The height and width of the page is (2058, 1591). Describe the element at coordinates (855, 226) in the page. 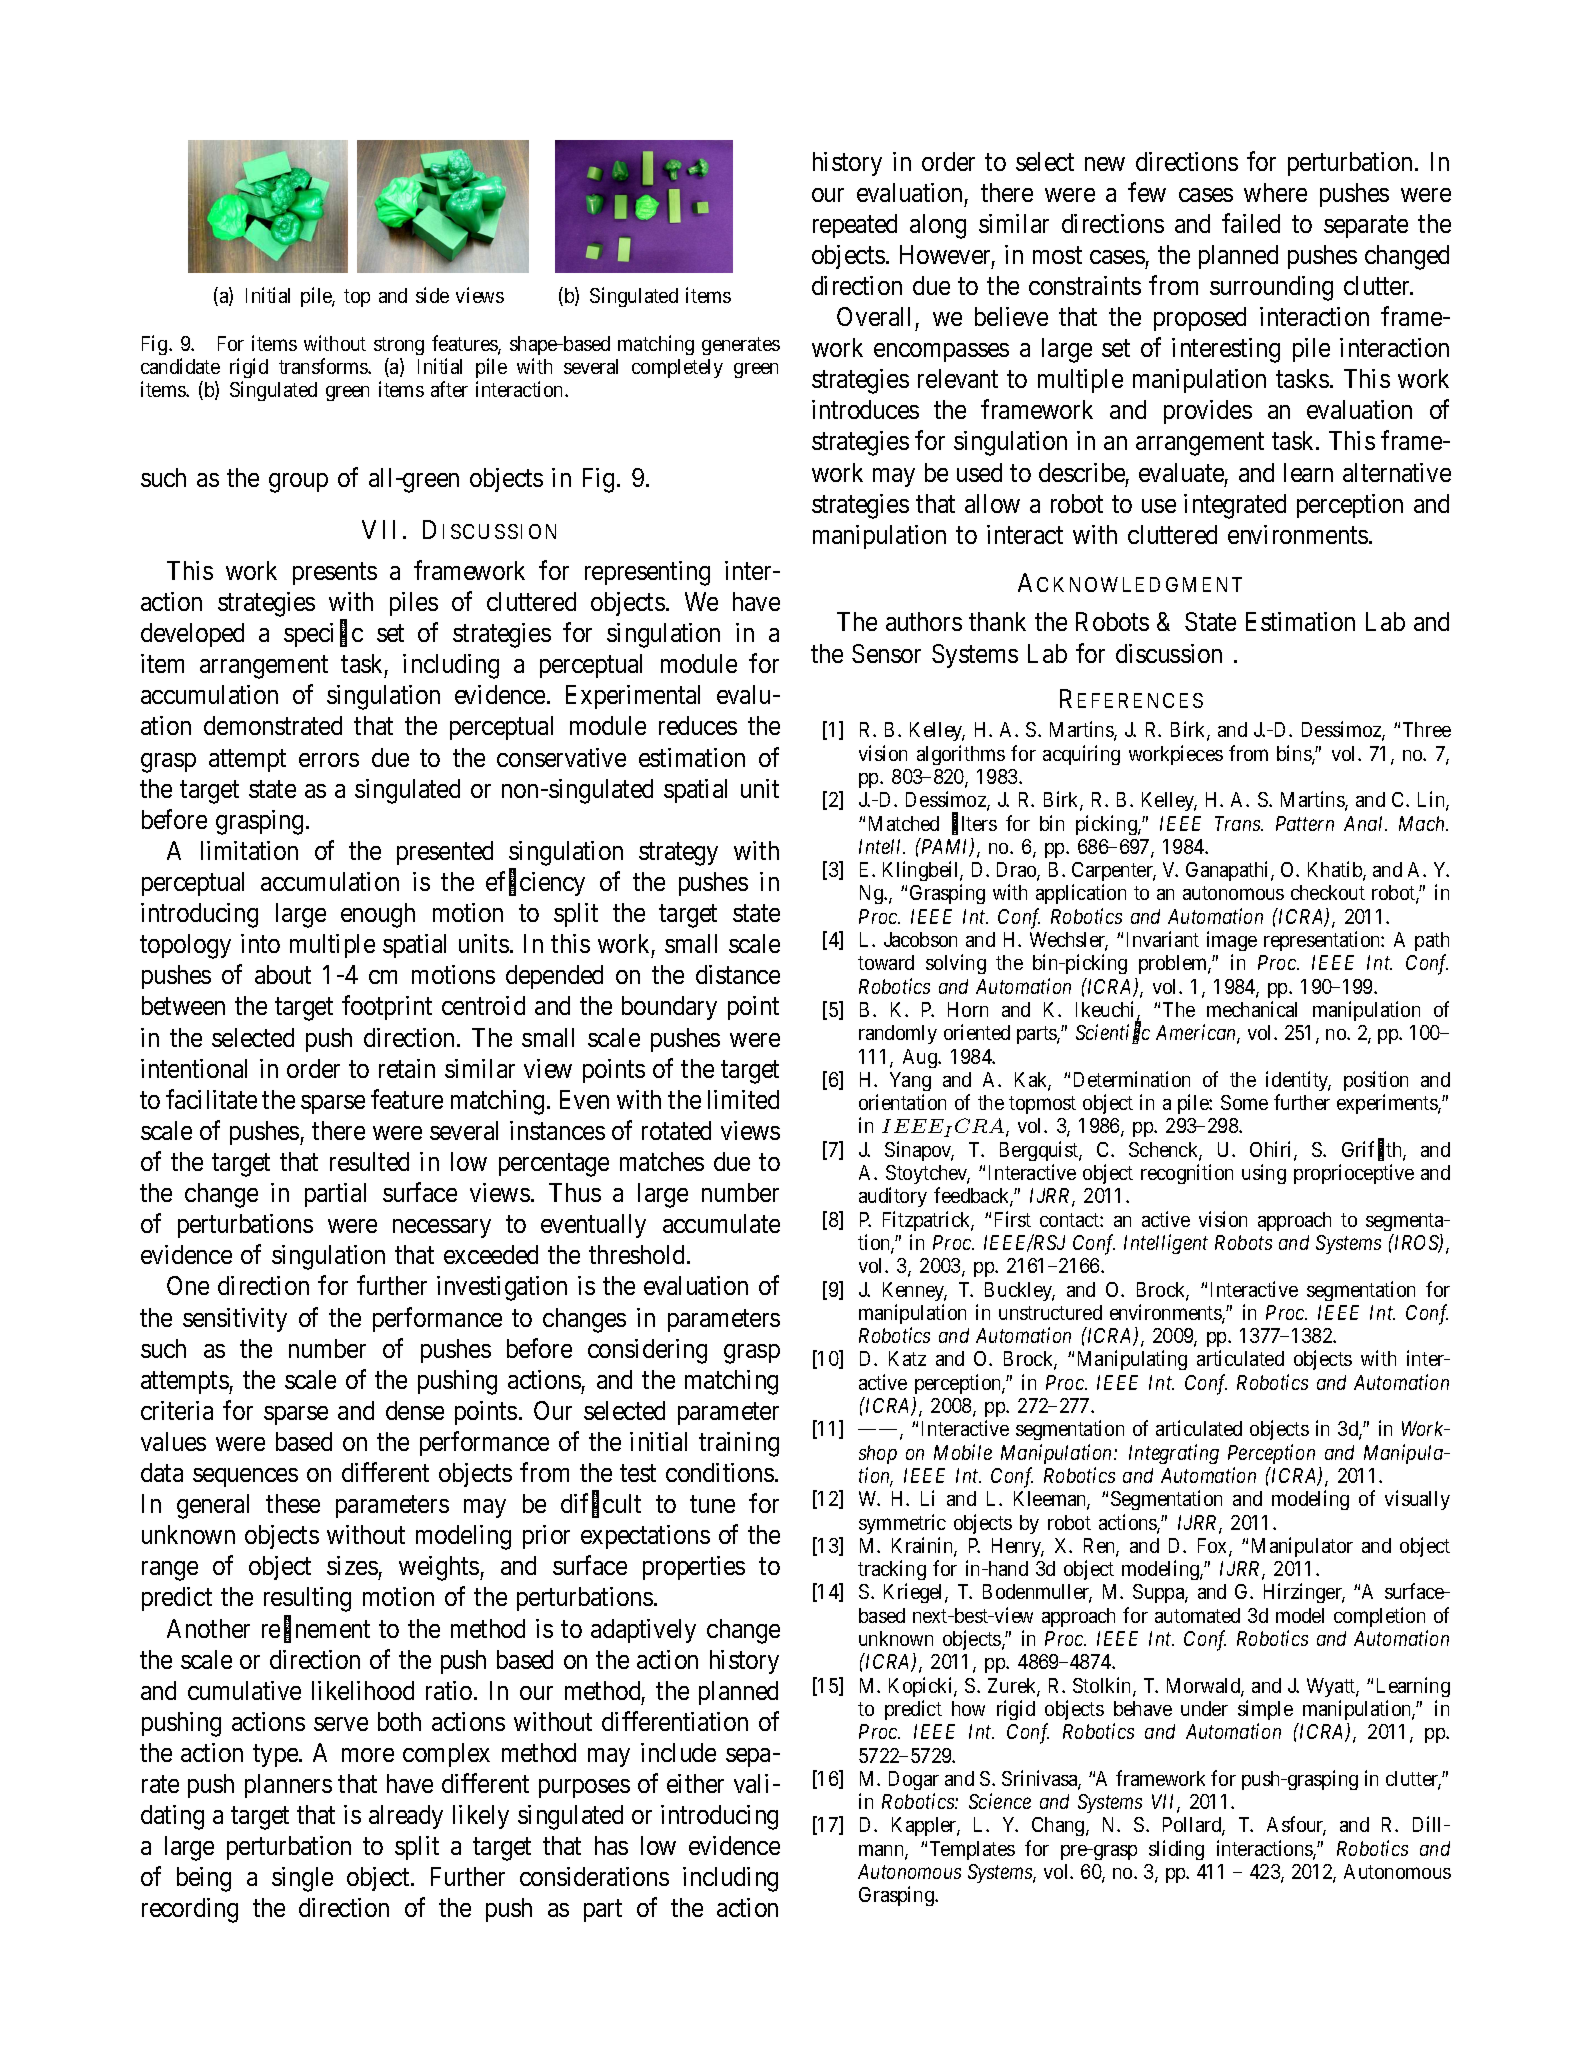

I see `repeated` at that location.
